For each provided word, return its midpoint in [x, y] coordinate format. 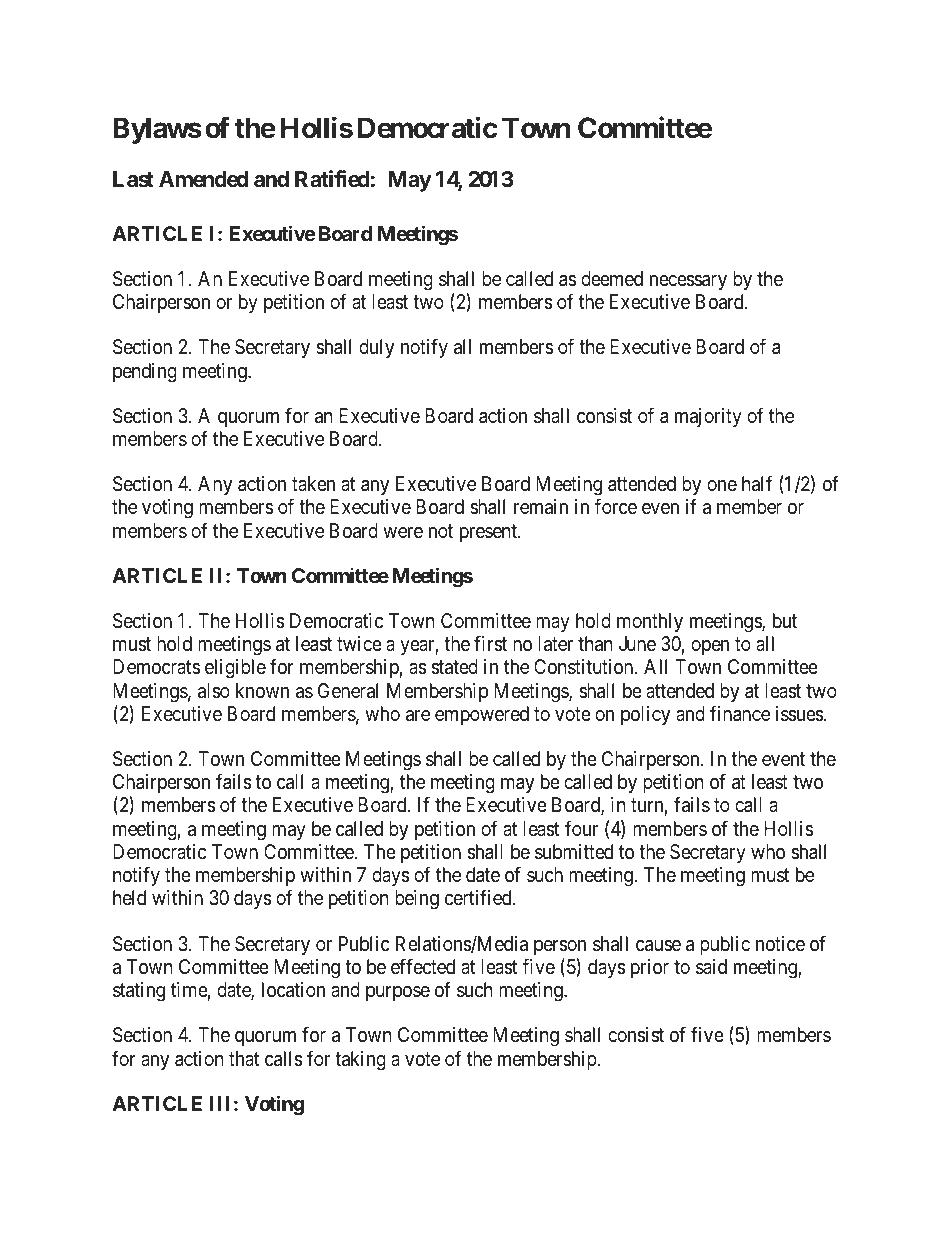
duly [376, 348]
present [489, 533]
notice [780, 943]
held [129, 897]
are [418, 716]
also [214, 691]
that [244, 1058]
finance [740, 713]
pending [145, 373]
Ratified [332, 178]
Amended [203, 179]
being [417, 900]
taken [313, 483]
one [722, 485]
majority [708, 417]
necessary [688, 282]
